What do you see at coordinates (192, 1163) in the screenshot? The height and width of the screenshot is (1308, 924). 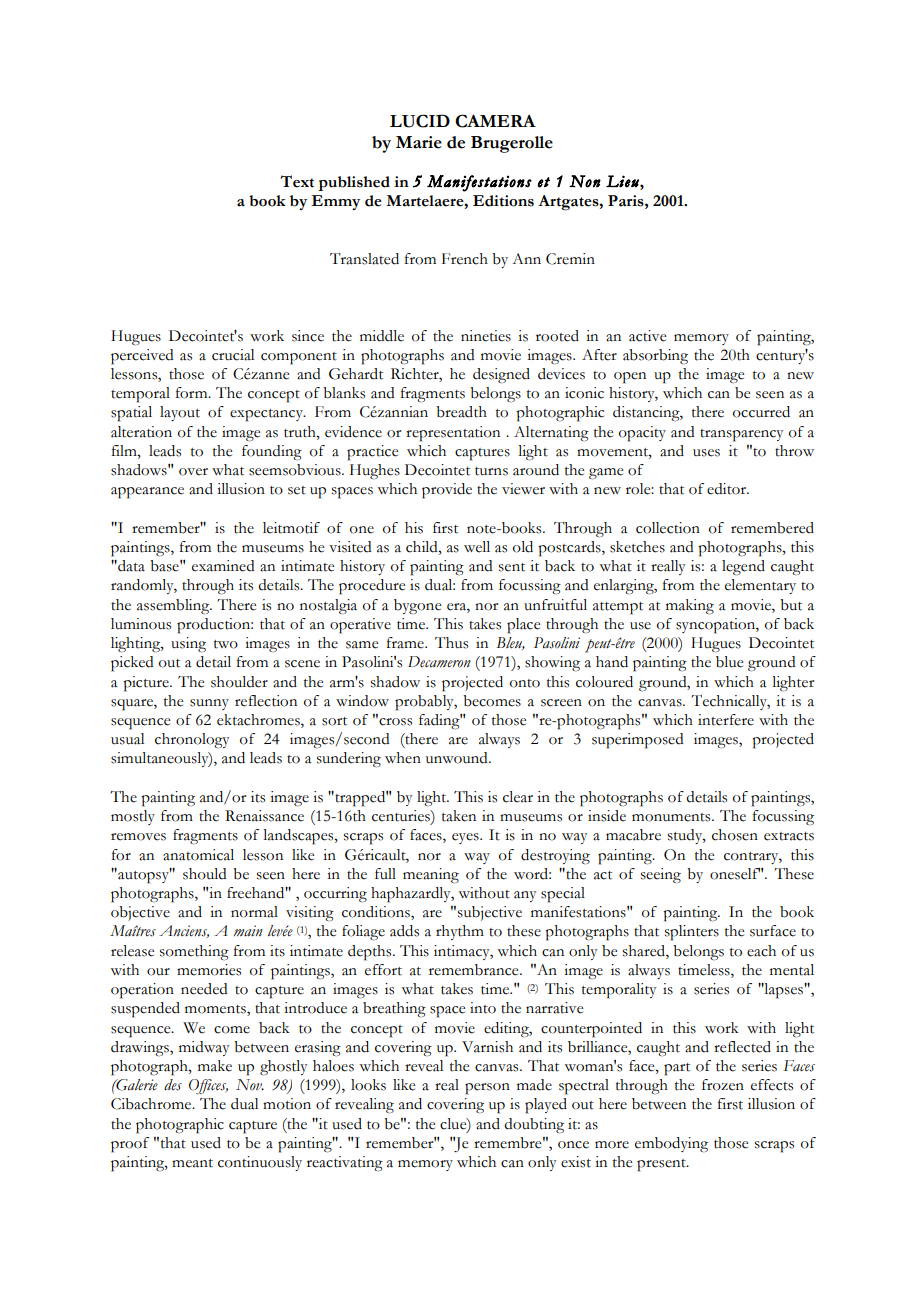 I see `meant` at bounding box center [192, 1163].
